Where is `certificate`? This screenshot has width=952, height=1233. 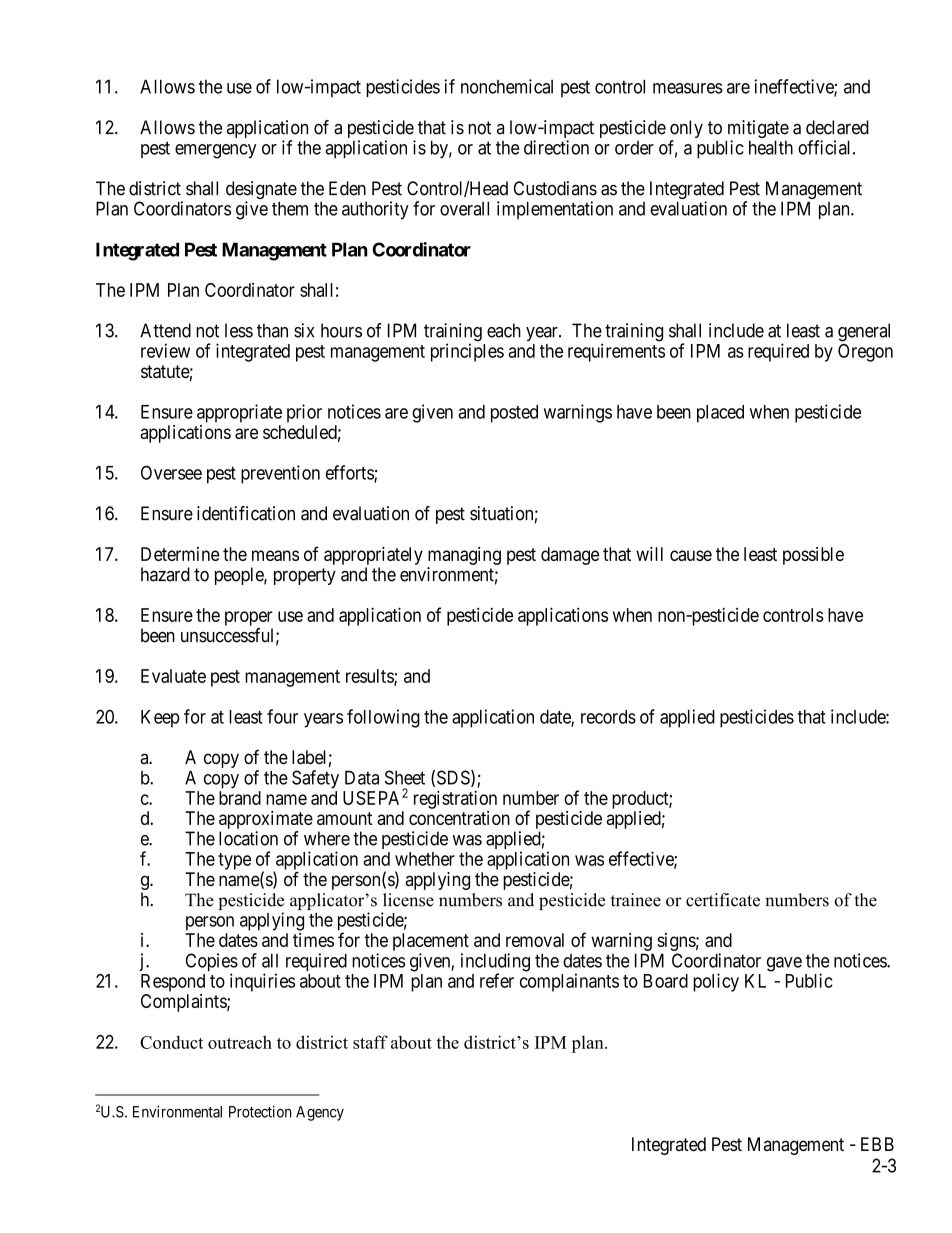 certificate is located at coordinates (723, 900).
